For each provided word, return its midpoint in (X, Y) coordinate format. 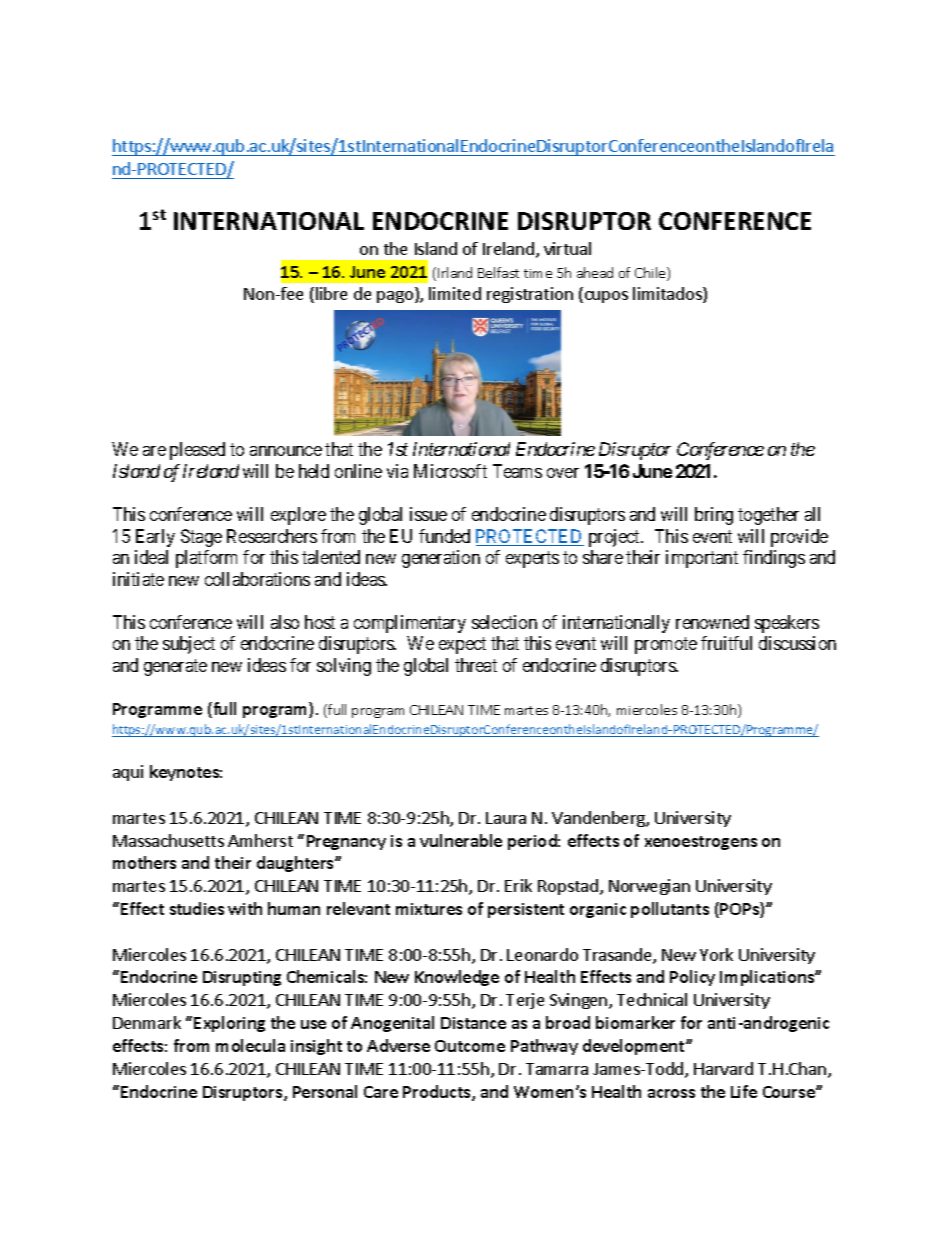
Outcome (470, 1046)
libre (331, 293)
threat (476, 665)
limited (455, 293)
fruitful (726, 643)
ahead (595, 272)
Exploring (229, 1024)
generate (175, 667)
